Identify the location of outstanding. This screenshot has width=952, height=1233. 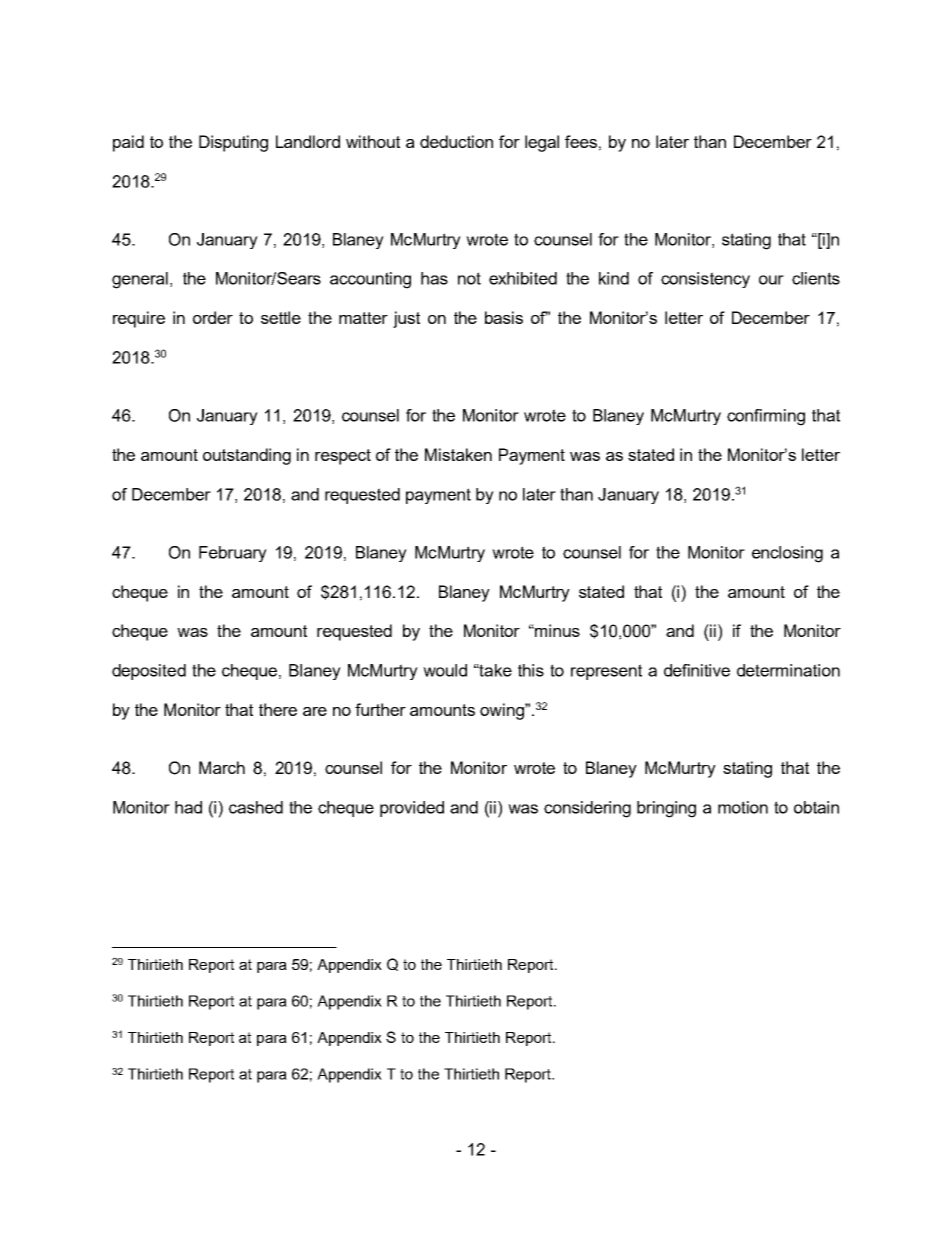
(247, 456).
